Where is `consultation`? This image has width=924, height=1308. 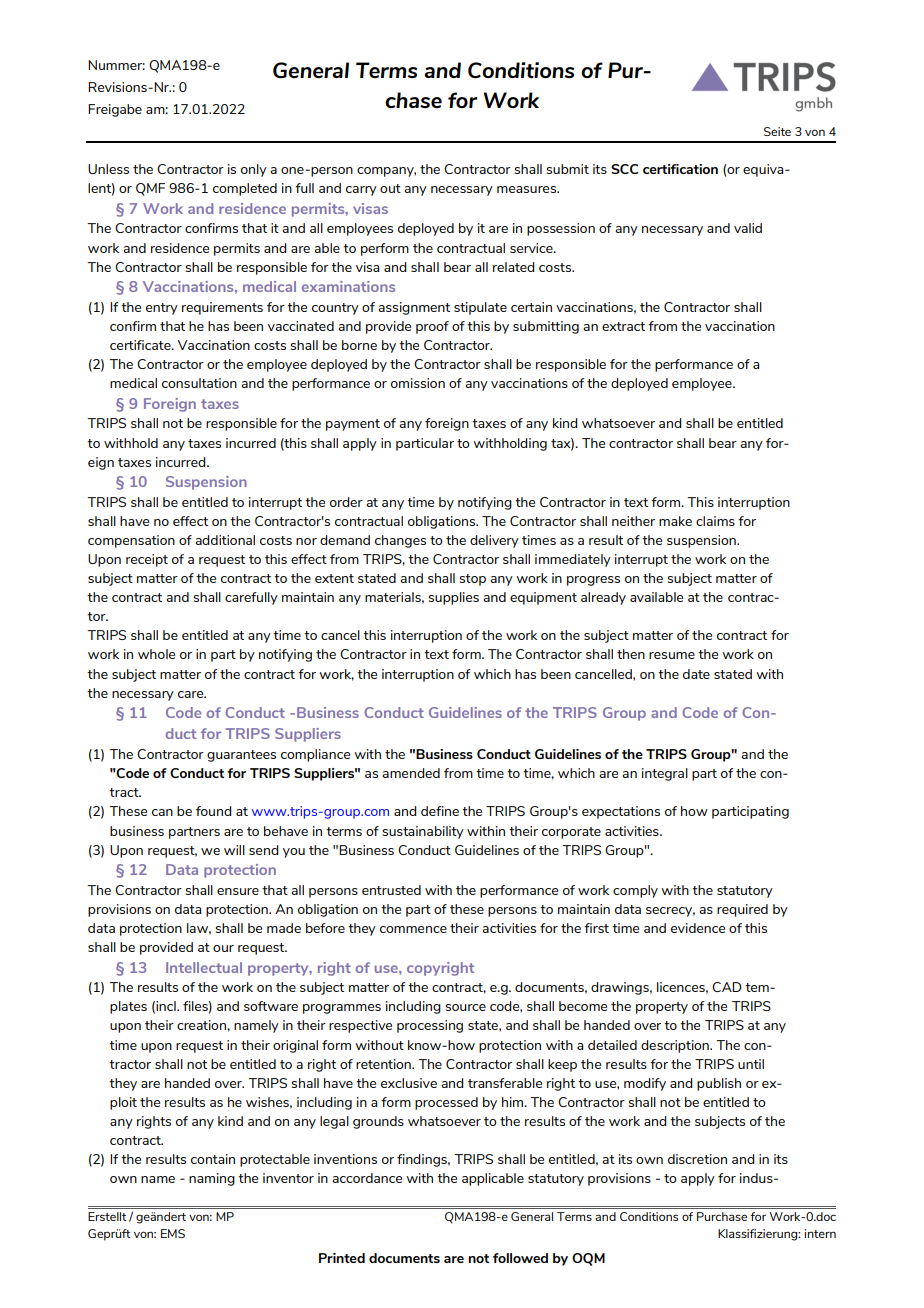 consultation is located at coordinates (199, 383).
